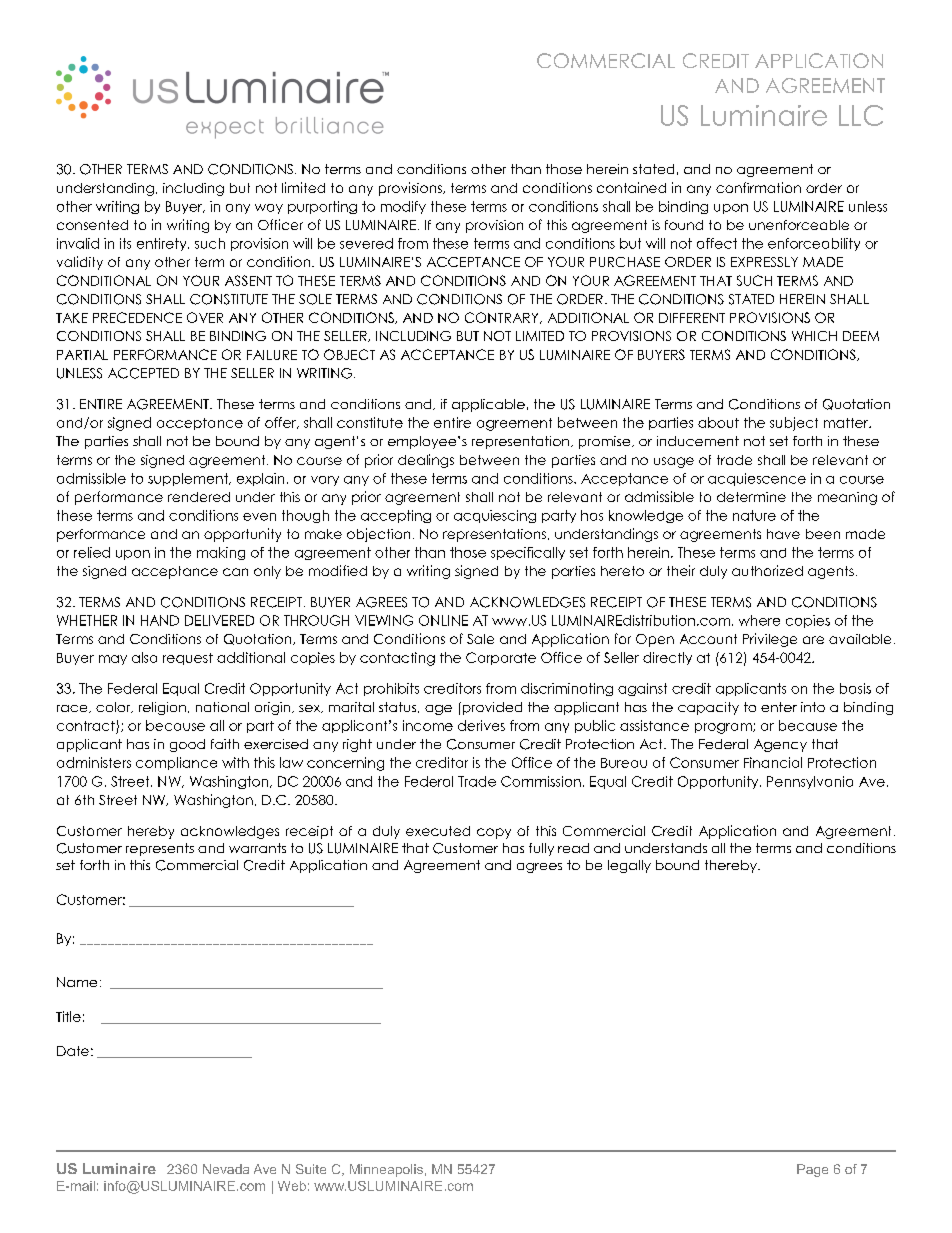 The height and width of the document is (1233, 952). What do you see at coordinates (426, 461) in the document?
I see `dealings` at bounding box center [426, 461].
